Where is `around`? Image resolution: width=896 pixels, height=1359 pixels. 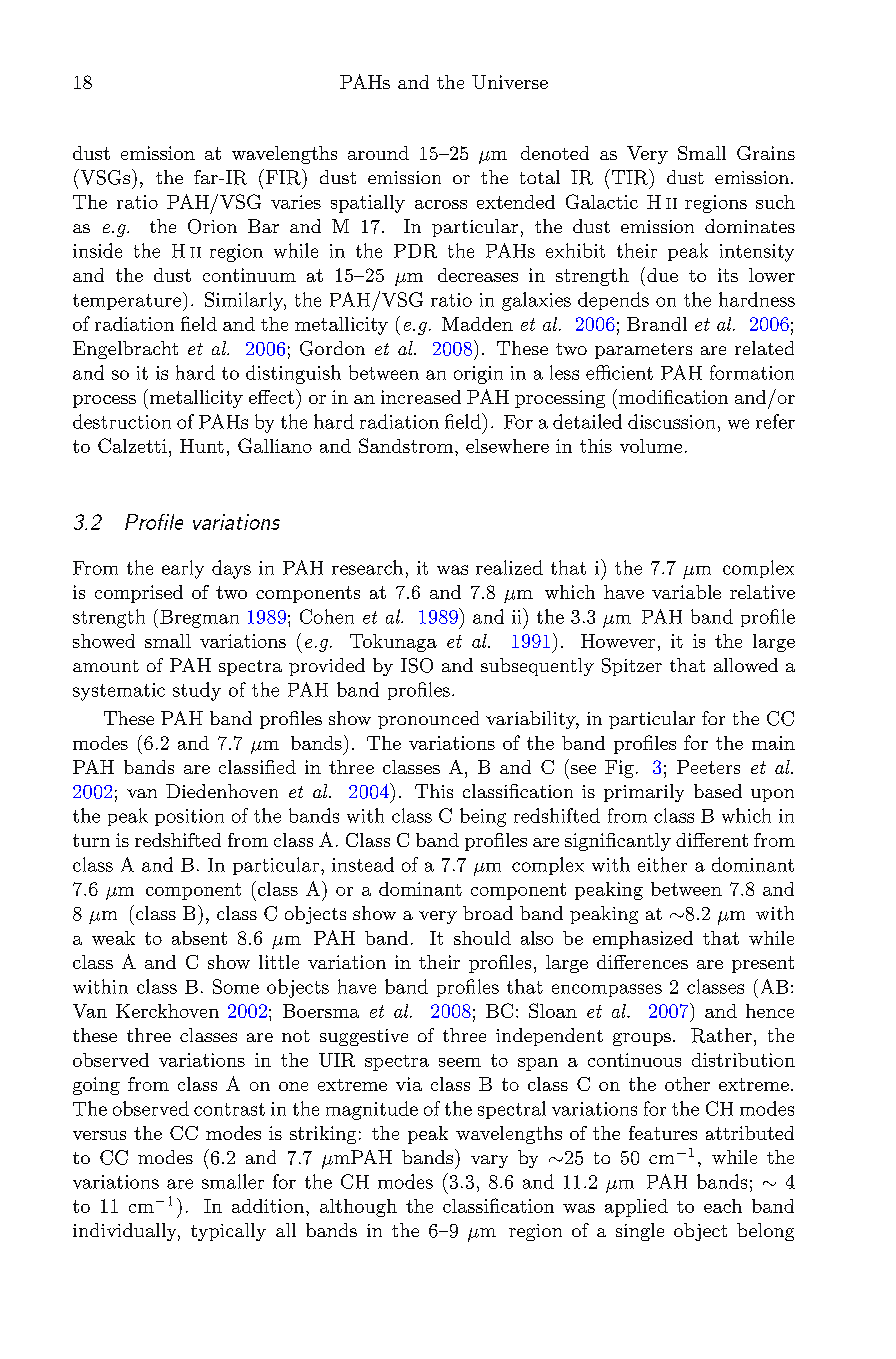 around is located at coordinates (378, 153).
